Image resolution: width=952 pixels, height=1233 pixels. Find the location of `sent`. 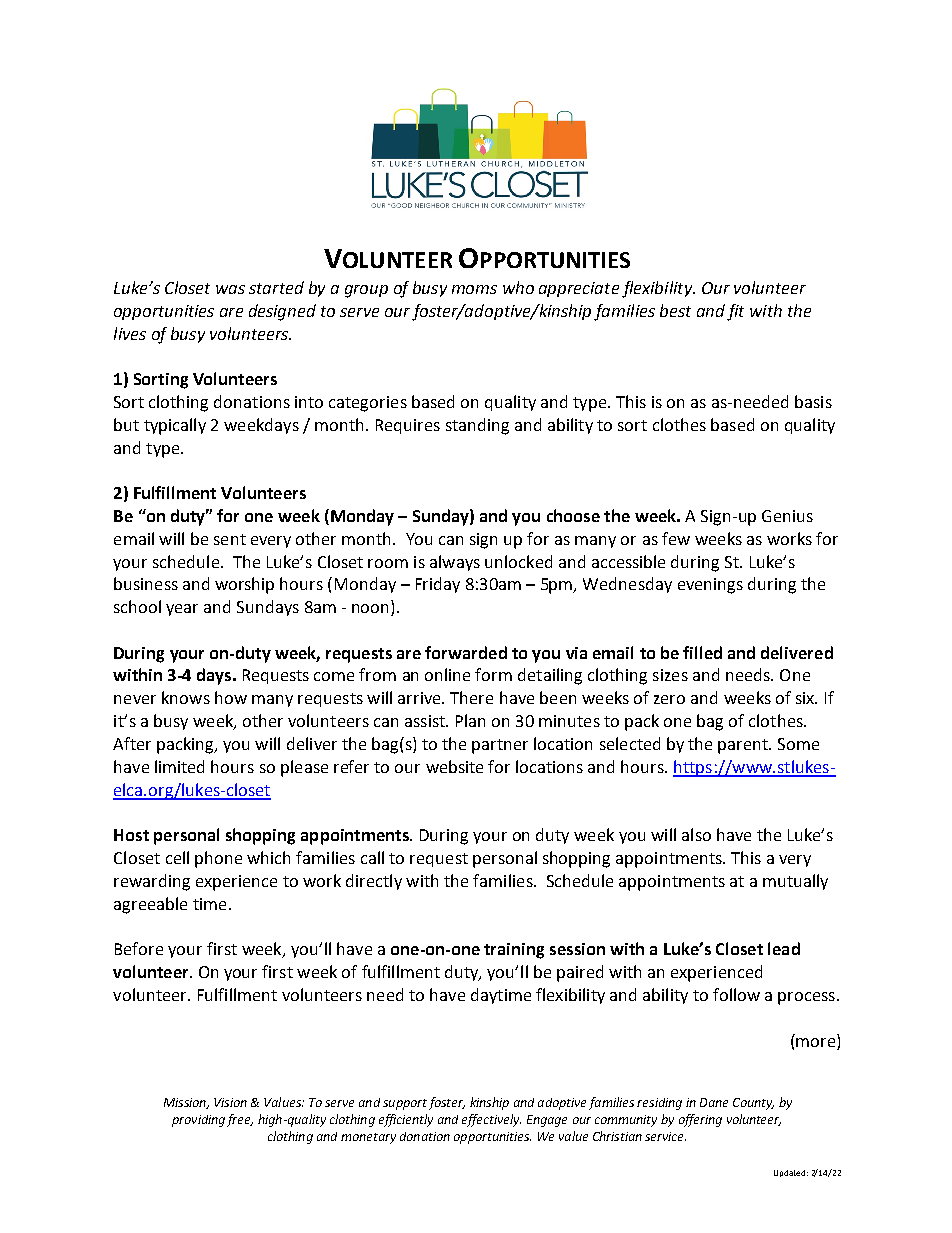

sent is located at coordinates (230, 539).
